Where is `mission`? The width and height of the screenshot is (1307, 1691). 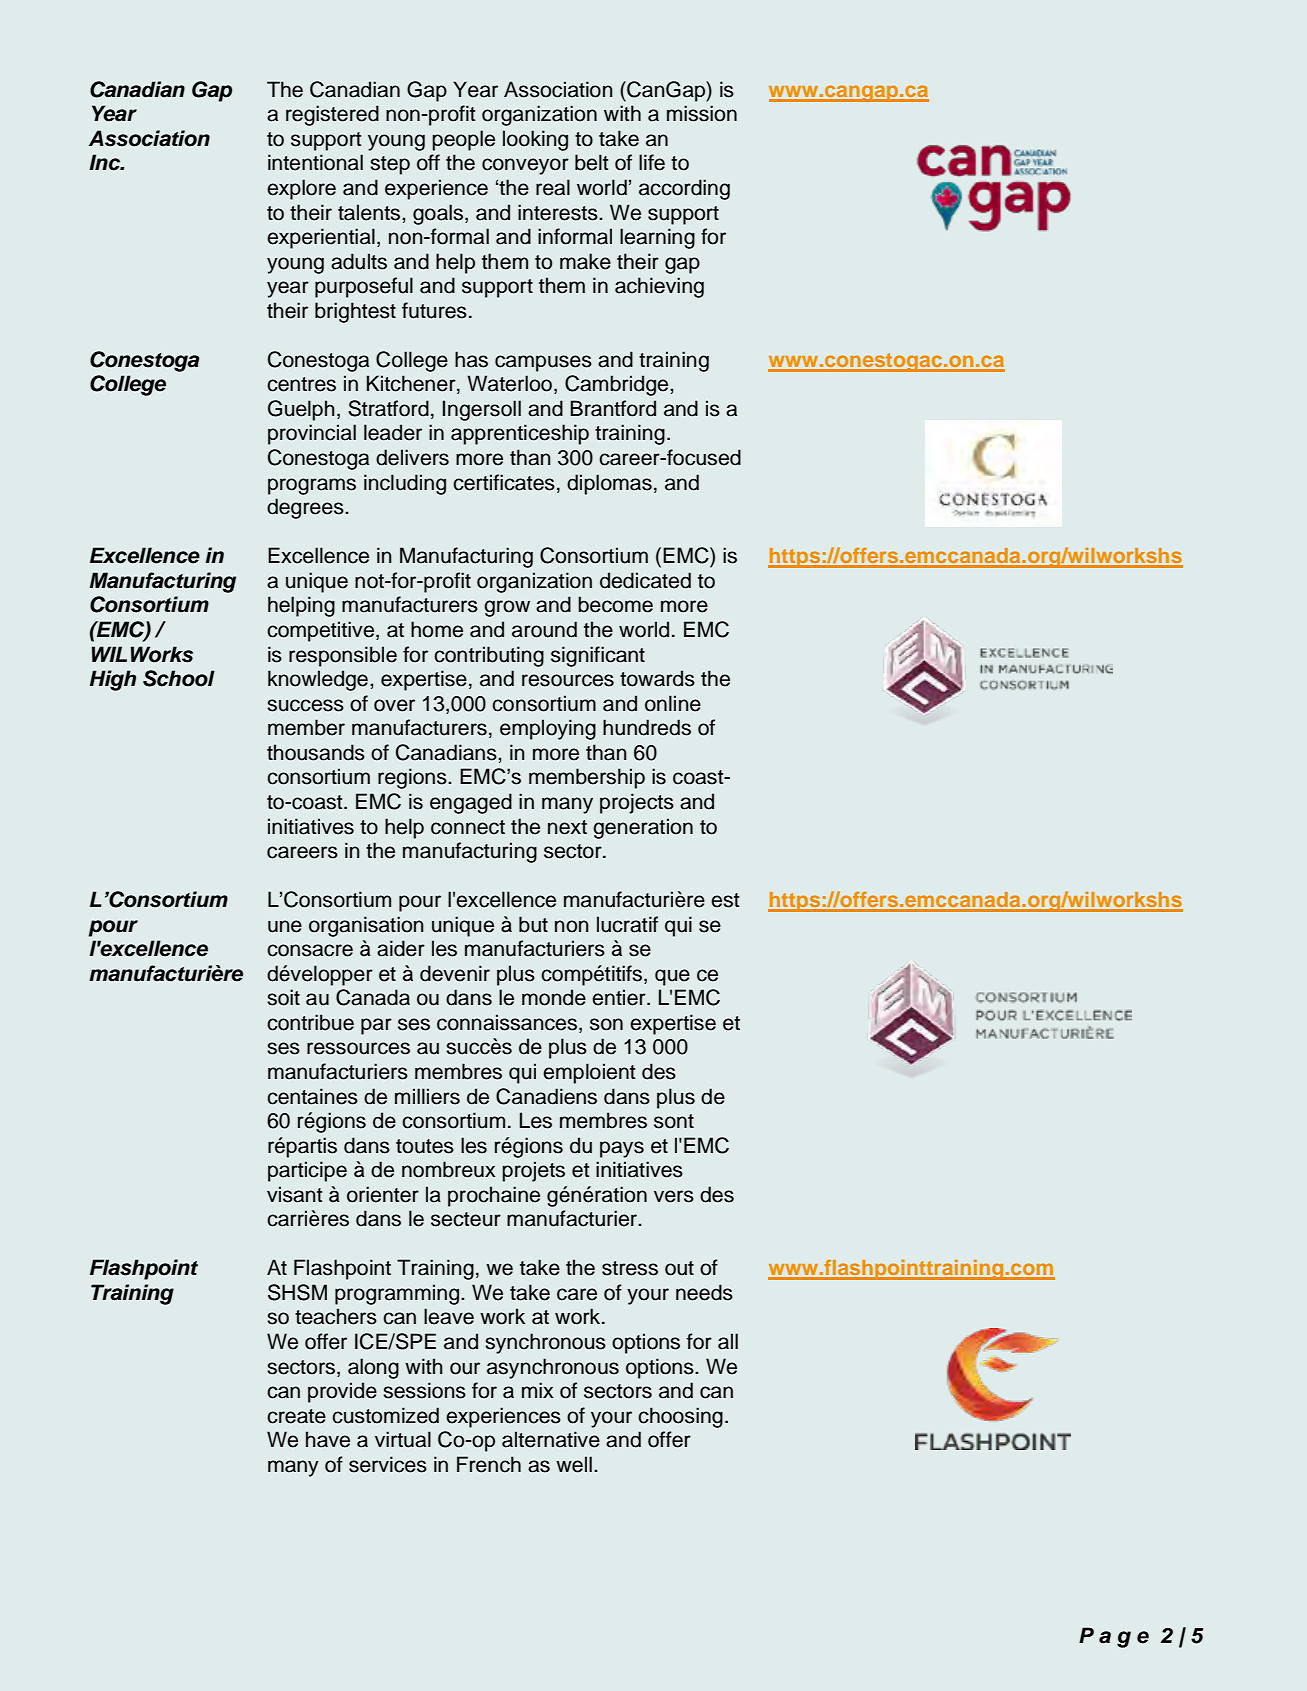 mission is located at coordinates (702, 113).
